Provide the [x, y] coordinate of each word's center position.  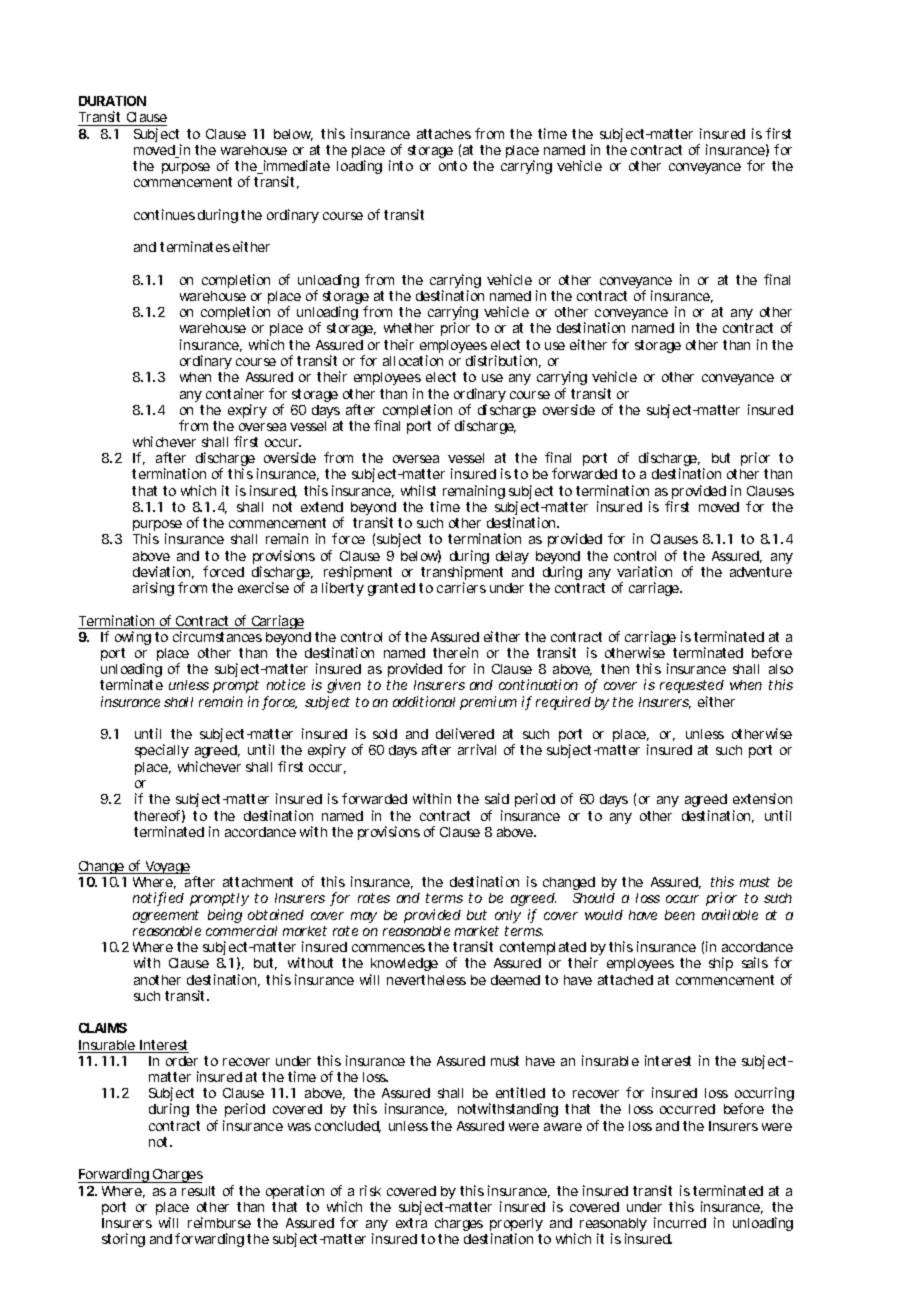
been [680, 915]
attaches [444, 134]
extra [411, 1223]
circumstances [217, 636]
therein [455, 652]
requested [692, 688]
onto [453, 166]
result [198, 1191]
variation [644, 571]
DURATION [112, 101]
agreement [166, 916]
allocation [413, 360]
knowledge [404, 964]
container [235, 393]
